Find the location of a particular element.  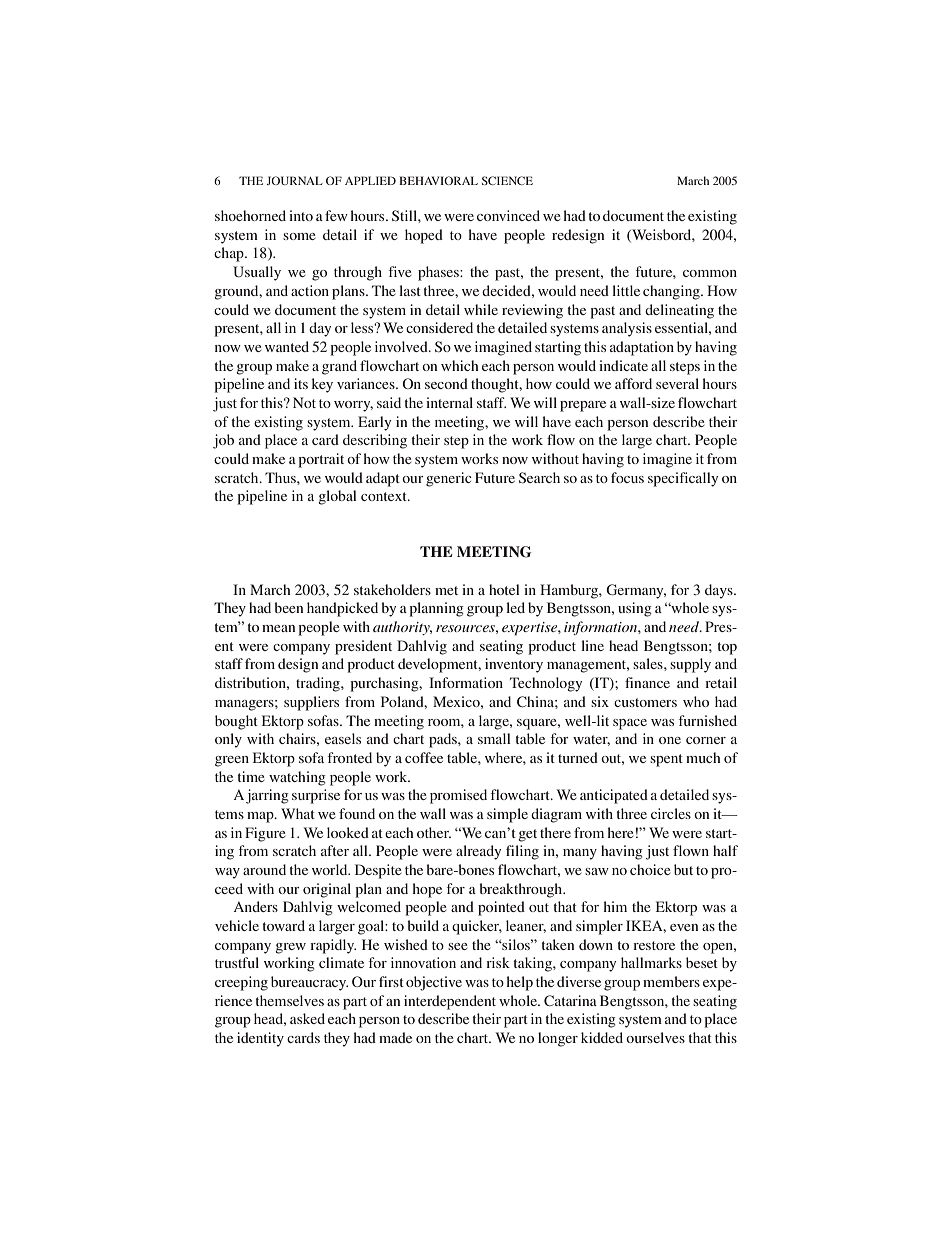

small is located at coordinates (494, 738).
